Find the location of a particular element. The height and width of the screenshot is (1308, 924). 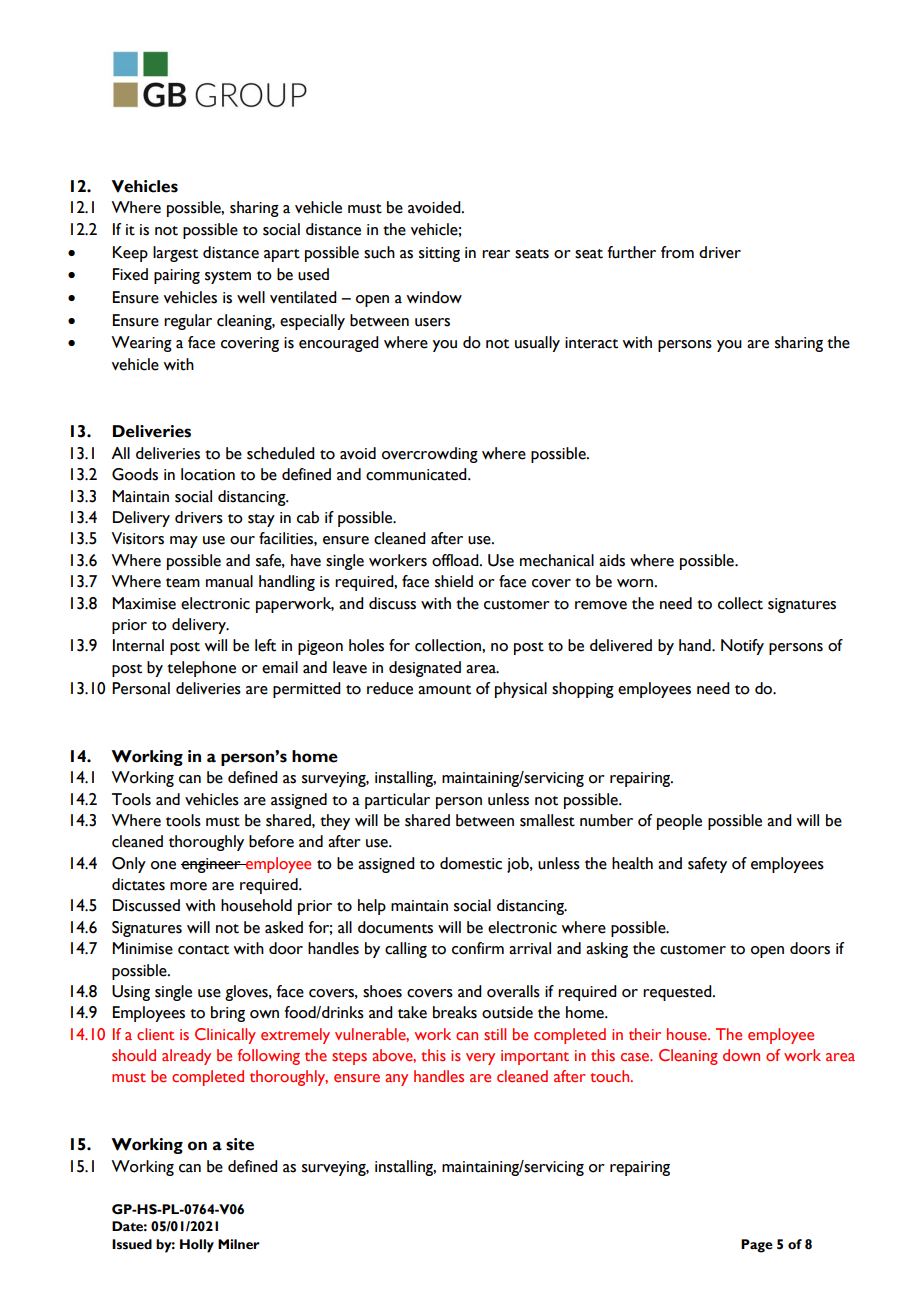

amount is located at coordinates (444, 690).
